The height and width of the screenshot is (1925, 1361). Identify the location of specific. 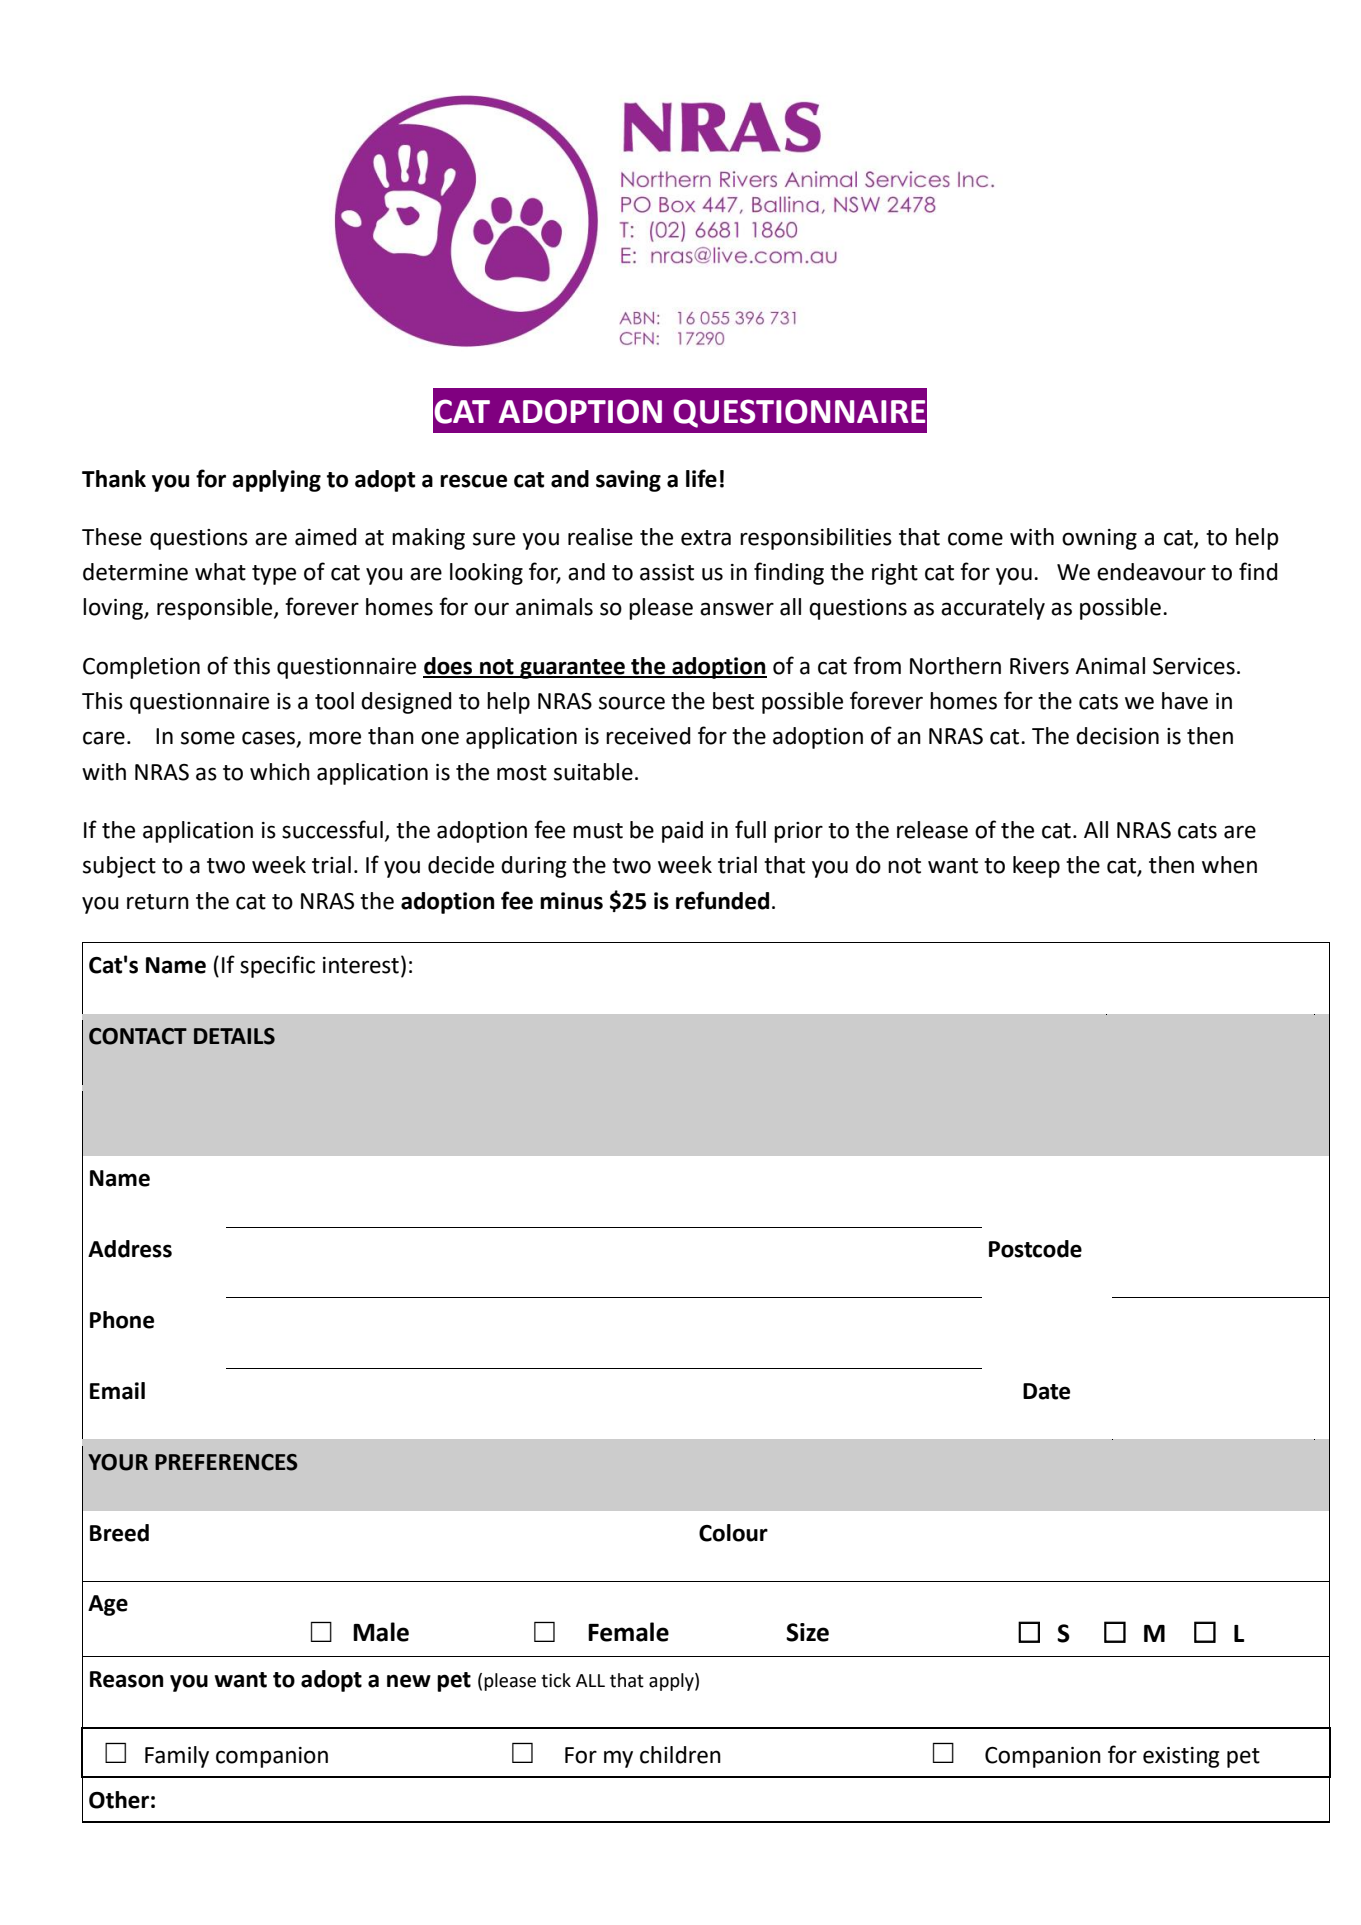
(277, 966).
